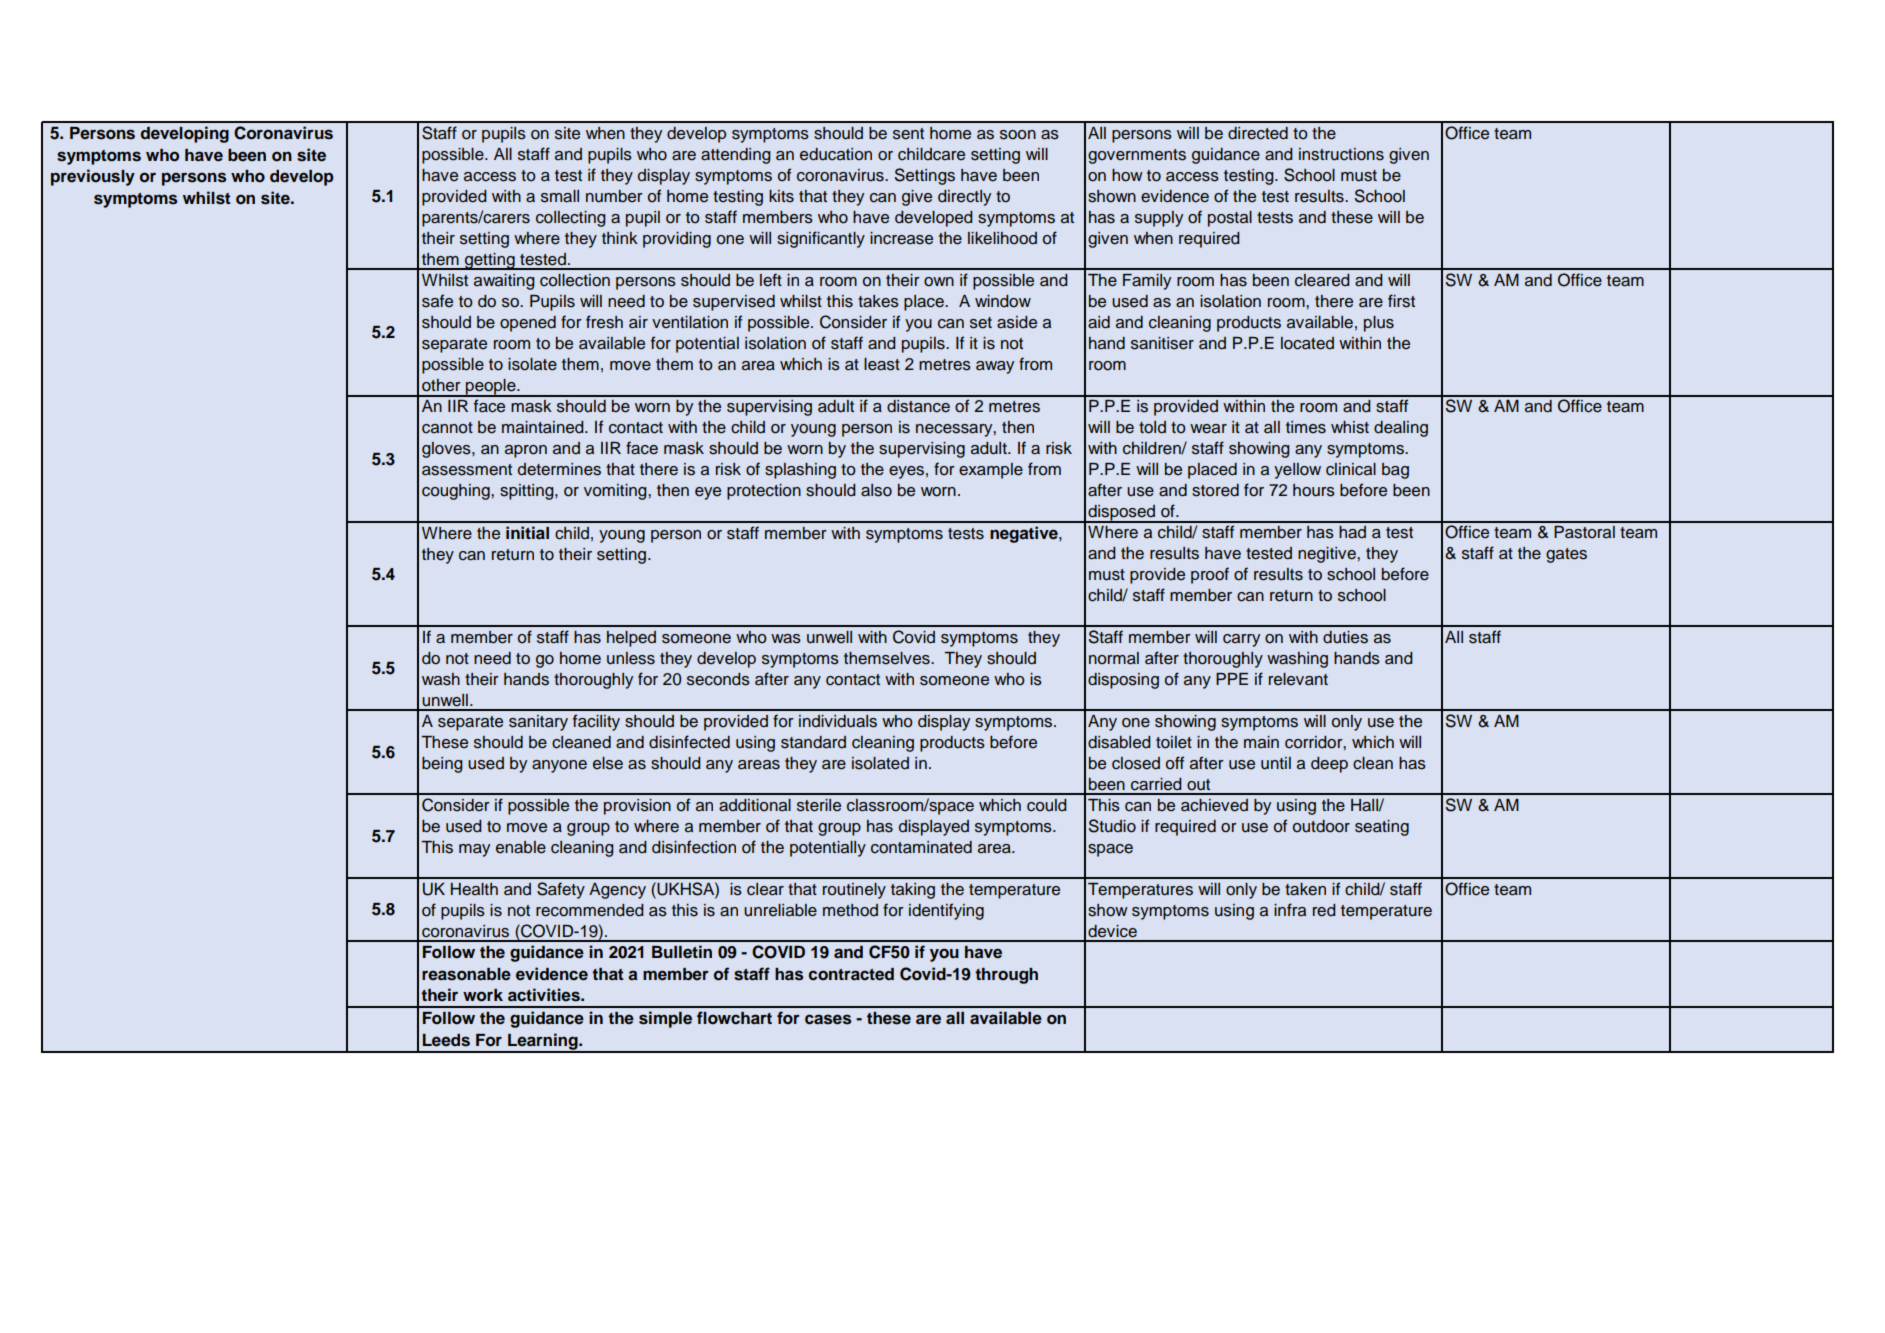  Describe the element at coordinates (441, 385) in the image. I see `other` at that location.
